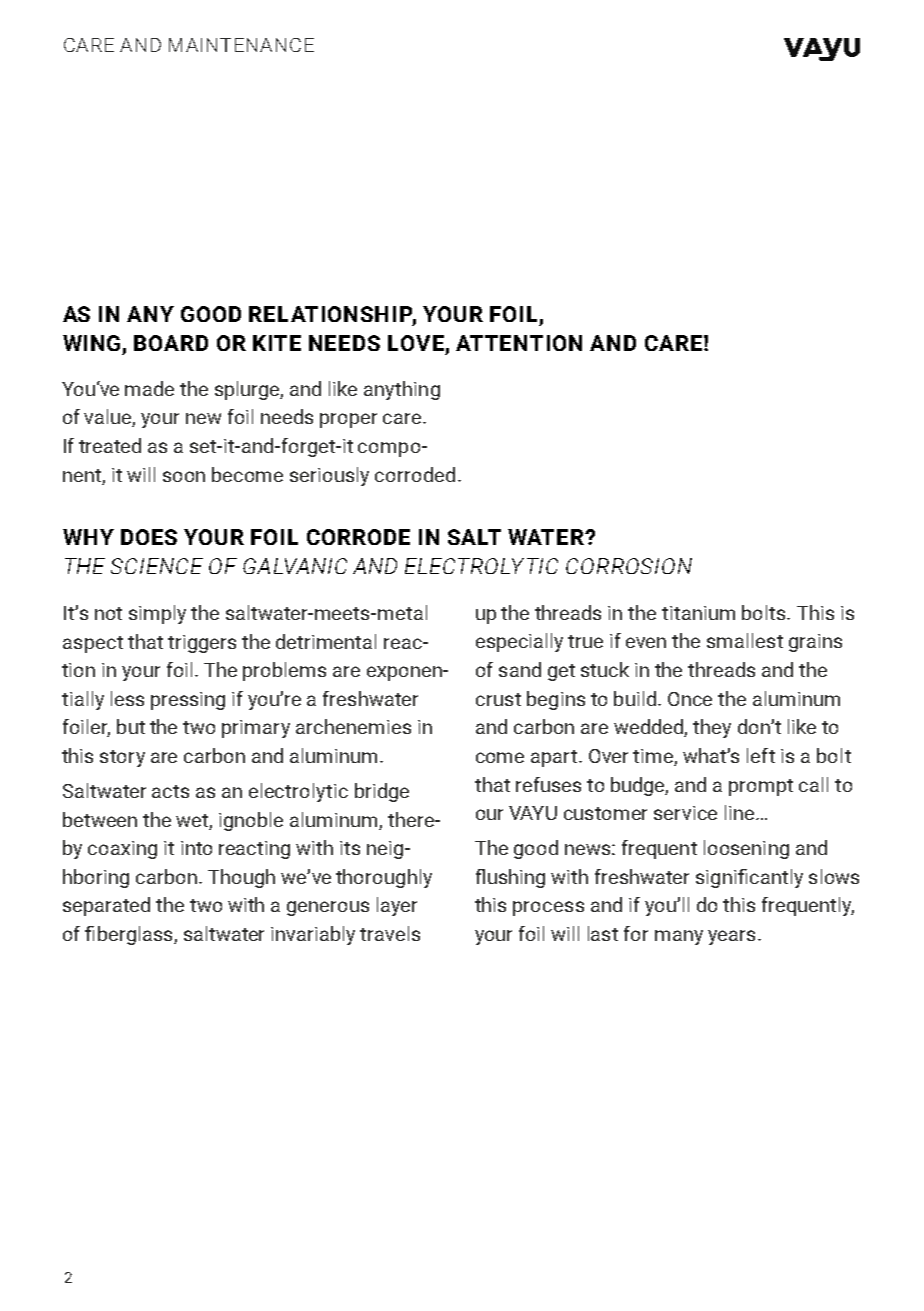 Image resolution: width=924 pixels, height=1311 pixels. I want to click on triggers, so click(202, 644).
